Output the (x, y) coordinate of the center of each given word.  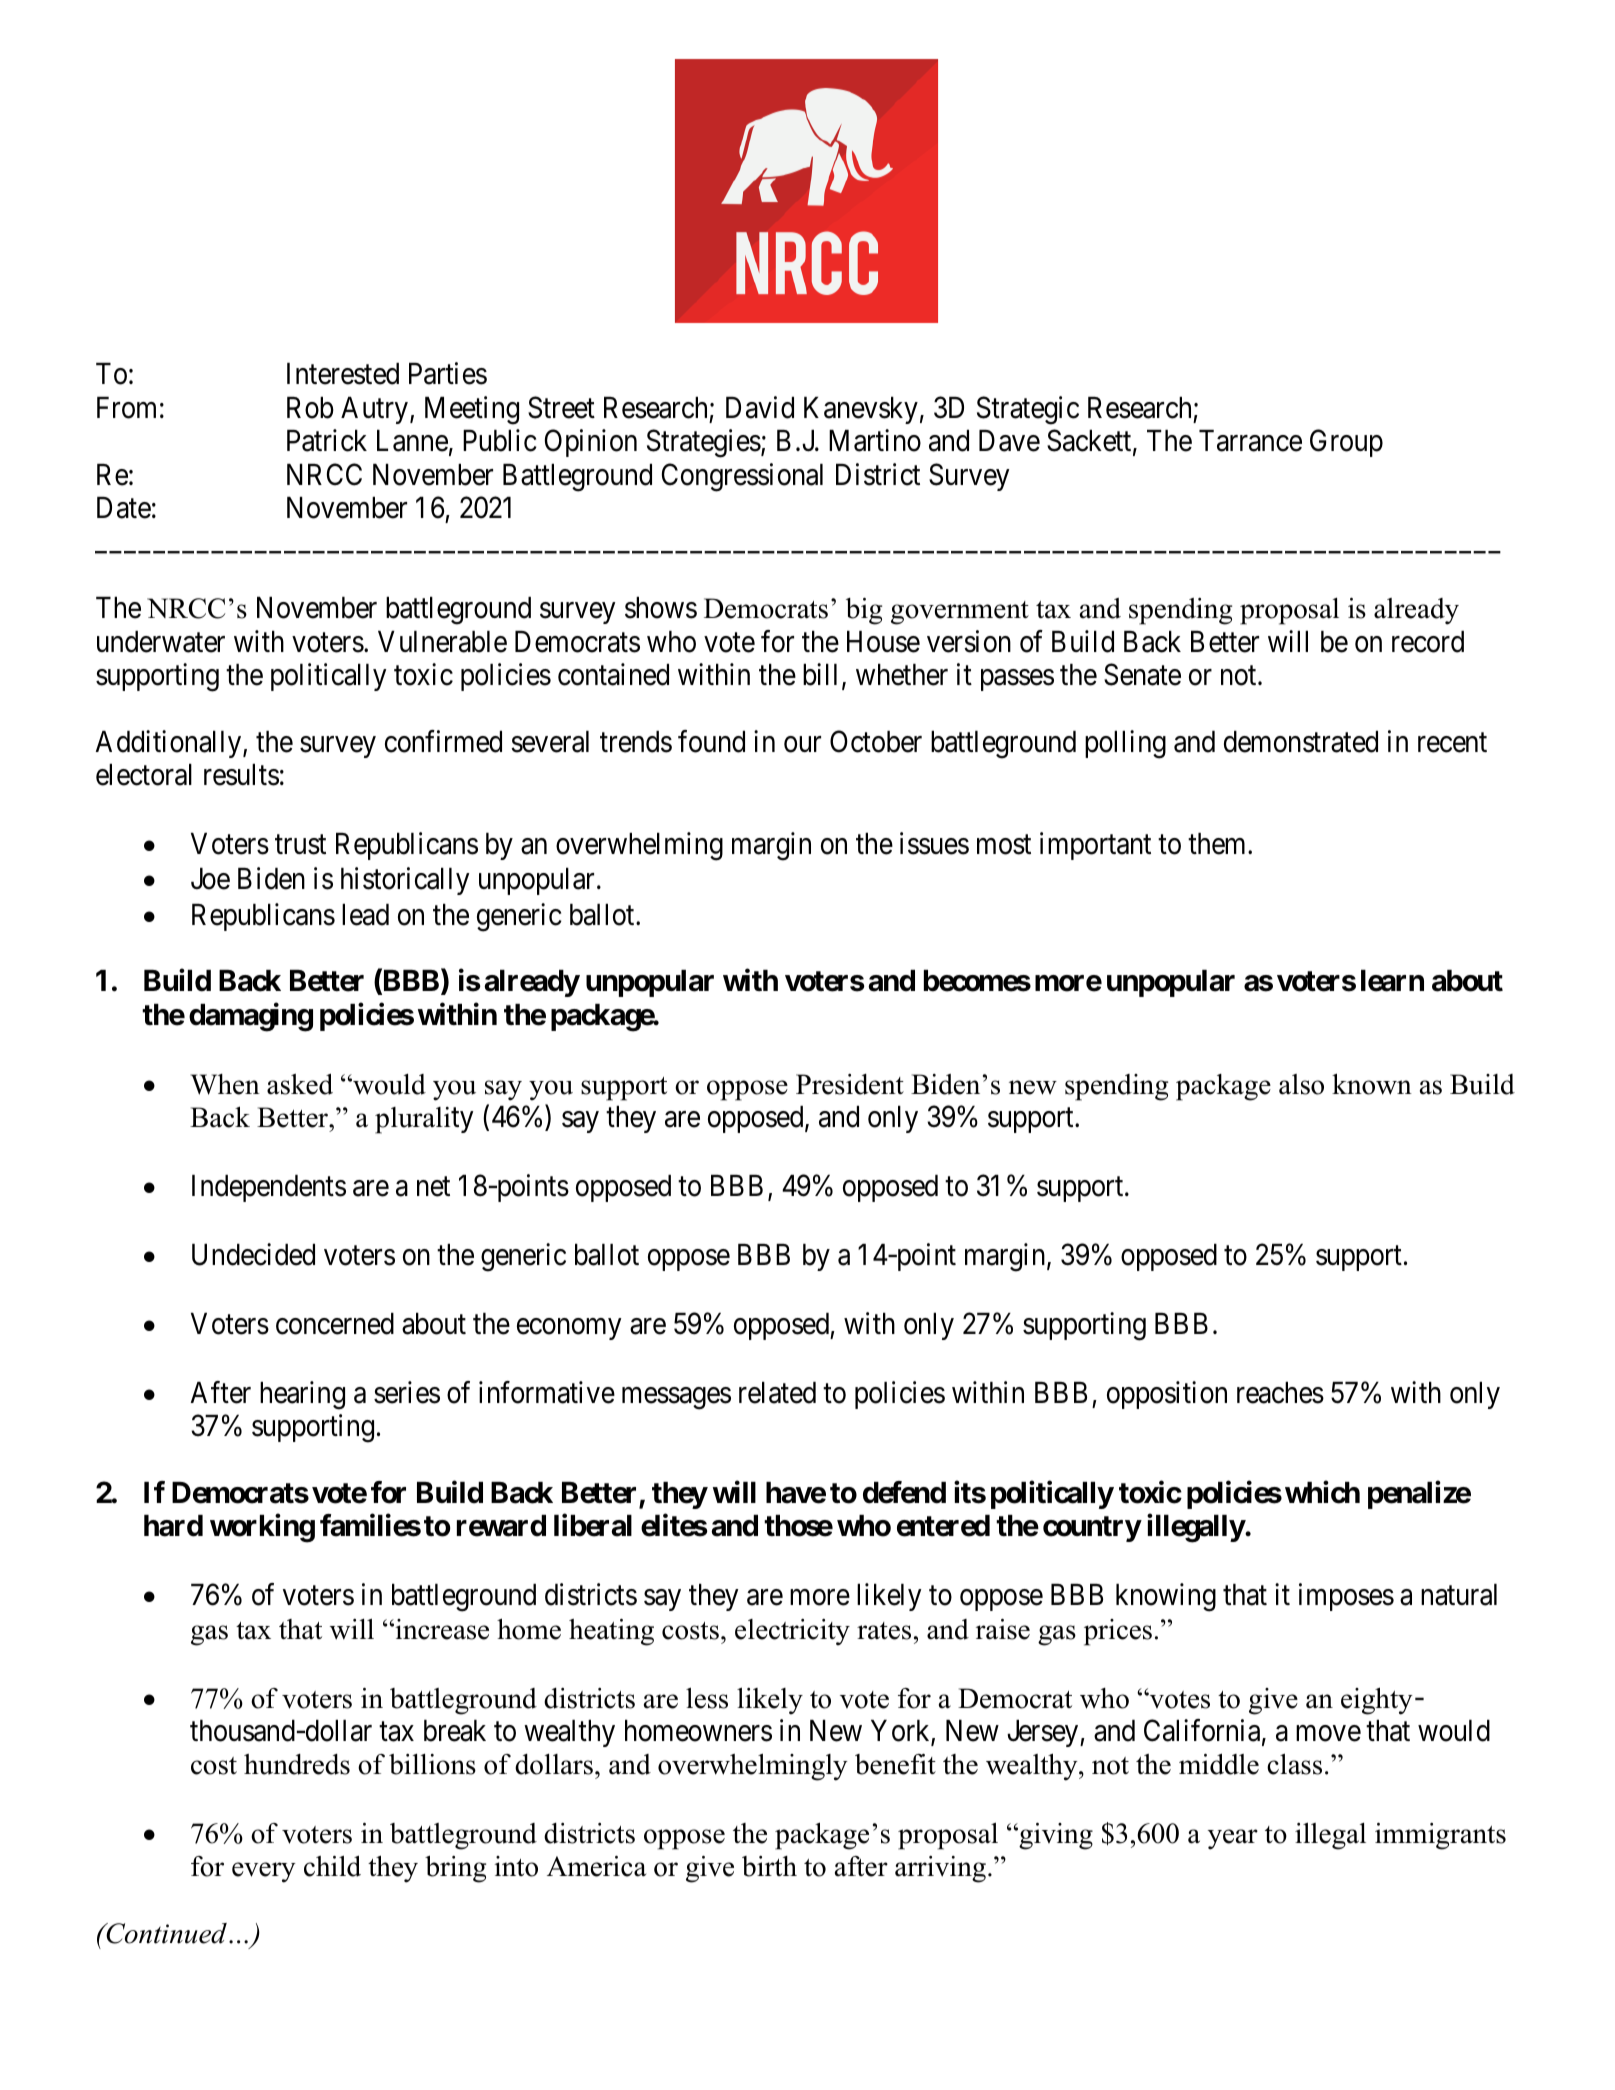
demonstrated (1301, 742)
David (760, 407)
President (850, 1084)
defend (904, 1492)
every (264, 1872)
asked (300, 1084)
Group (1346, 443)
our (802, 744)
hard (173, 1526)
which (1322, 1492)
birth (769, 1866)
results (241, 775)
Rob (310, 408)
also (1301, 1084)
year (1233, 1839)
